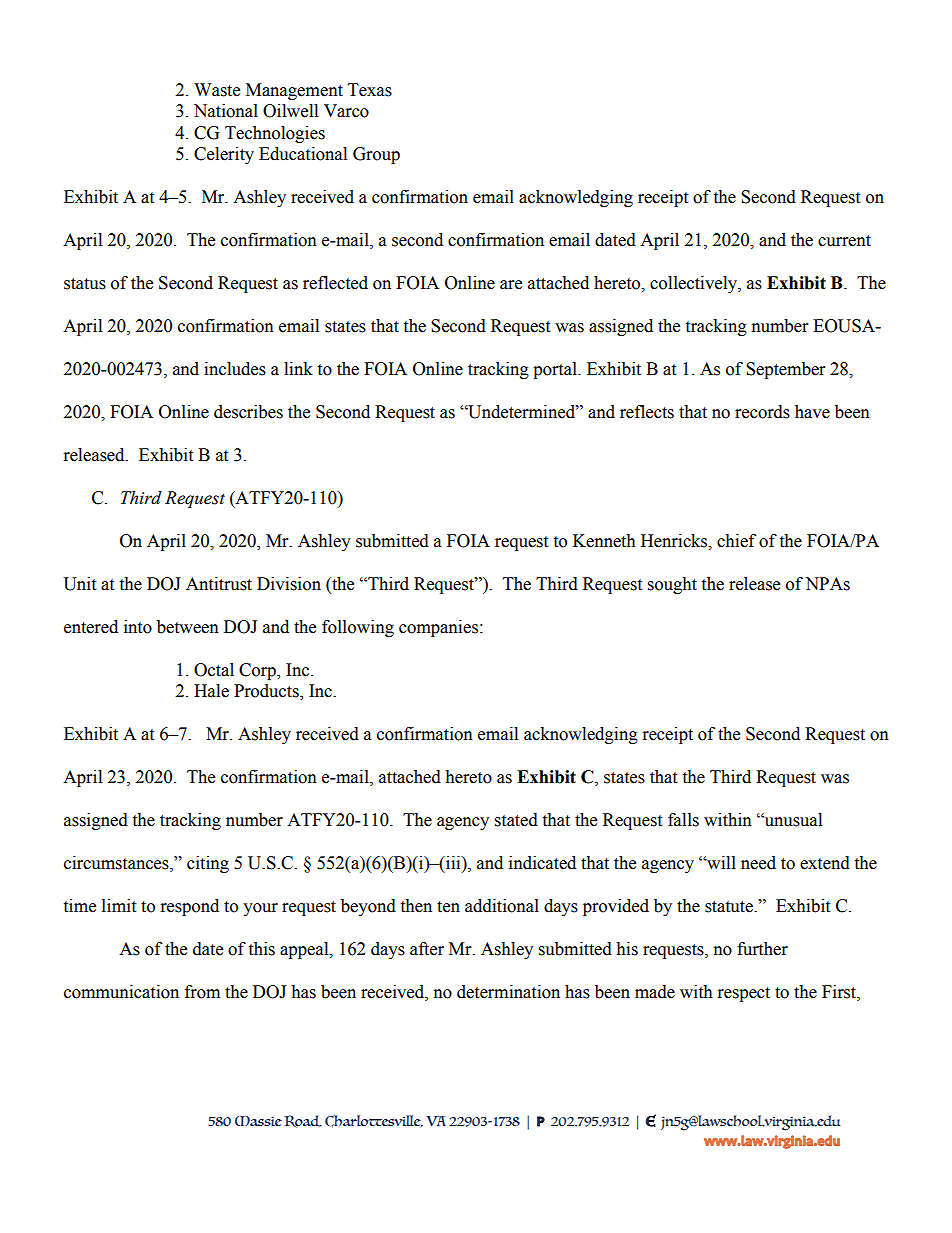 Image resolution: width=952 pixels, height=1233 pixels. I want to click on respect, so click(744, 994).
